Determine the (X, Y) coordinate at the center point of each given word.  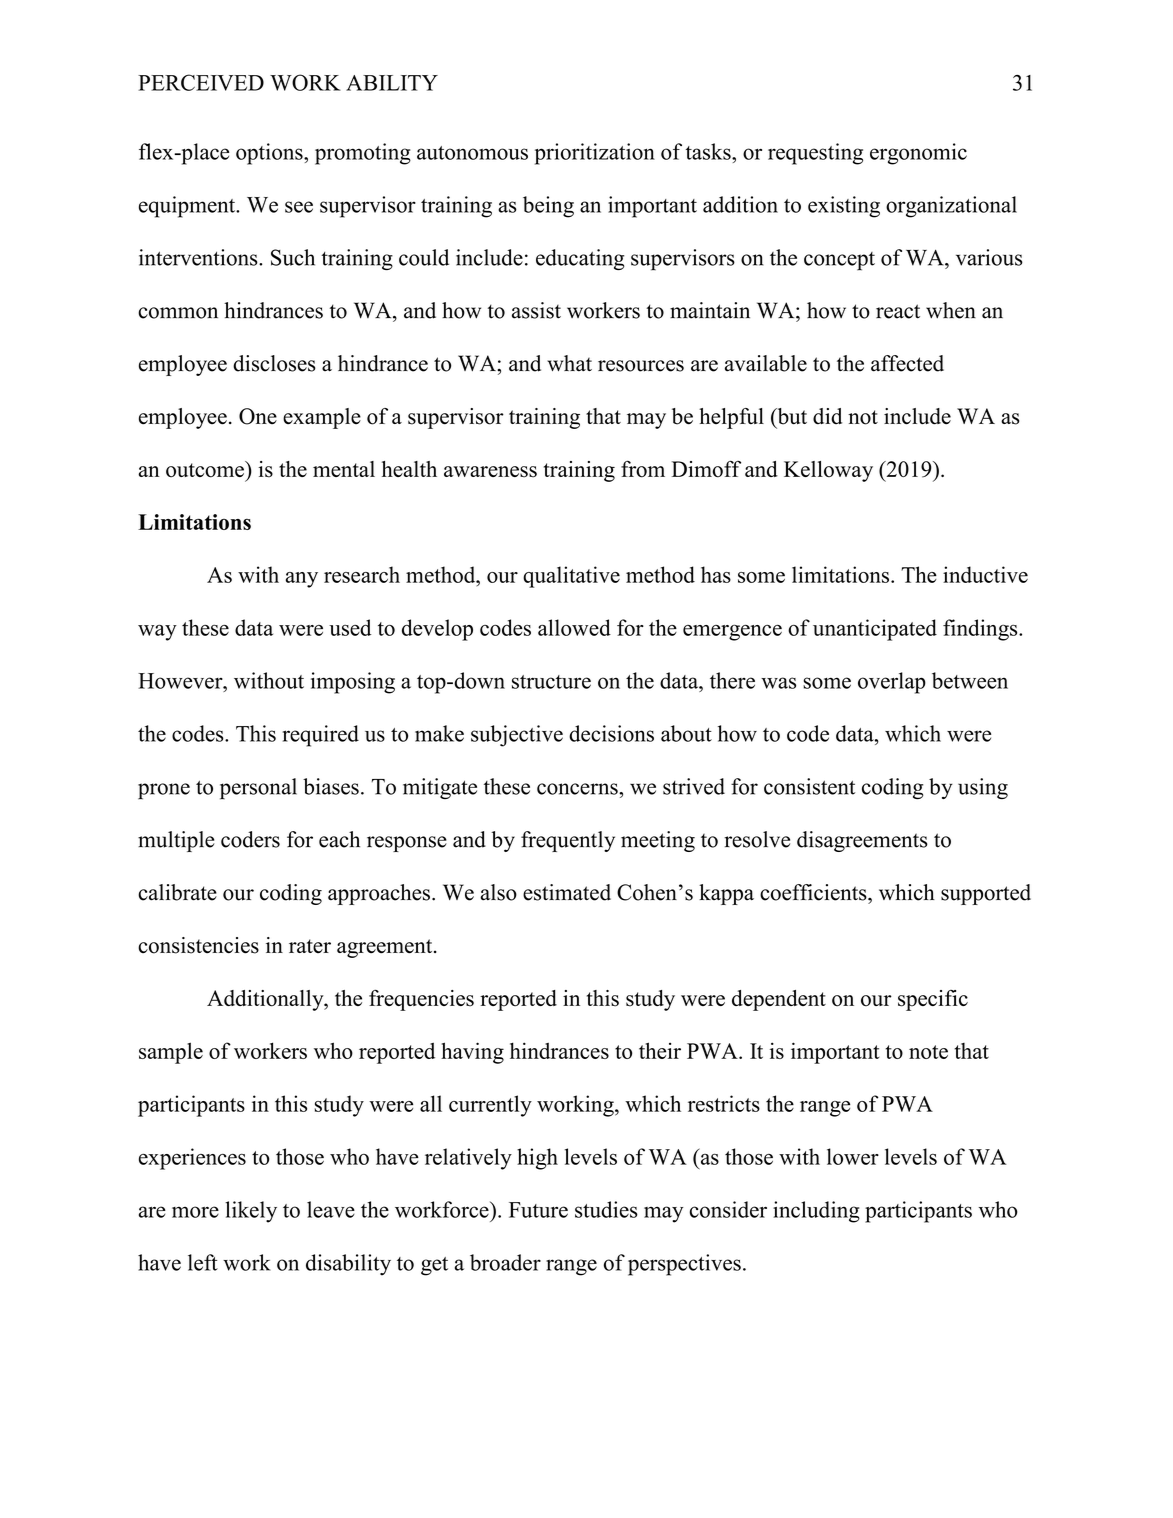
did (827, 416)
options (270, 154)
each (339, 839)
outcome (206, 469)
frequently (568, 841)
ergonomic (918, 154)
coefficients (814, 892)
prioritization (595, 154)
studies (606, 1209)
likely (251, 1212)
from (643, 469)
